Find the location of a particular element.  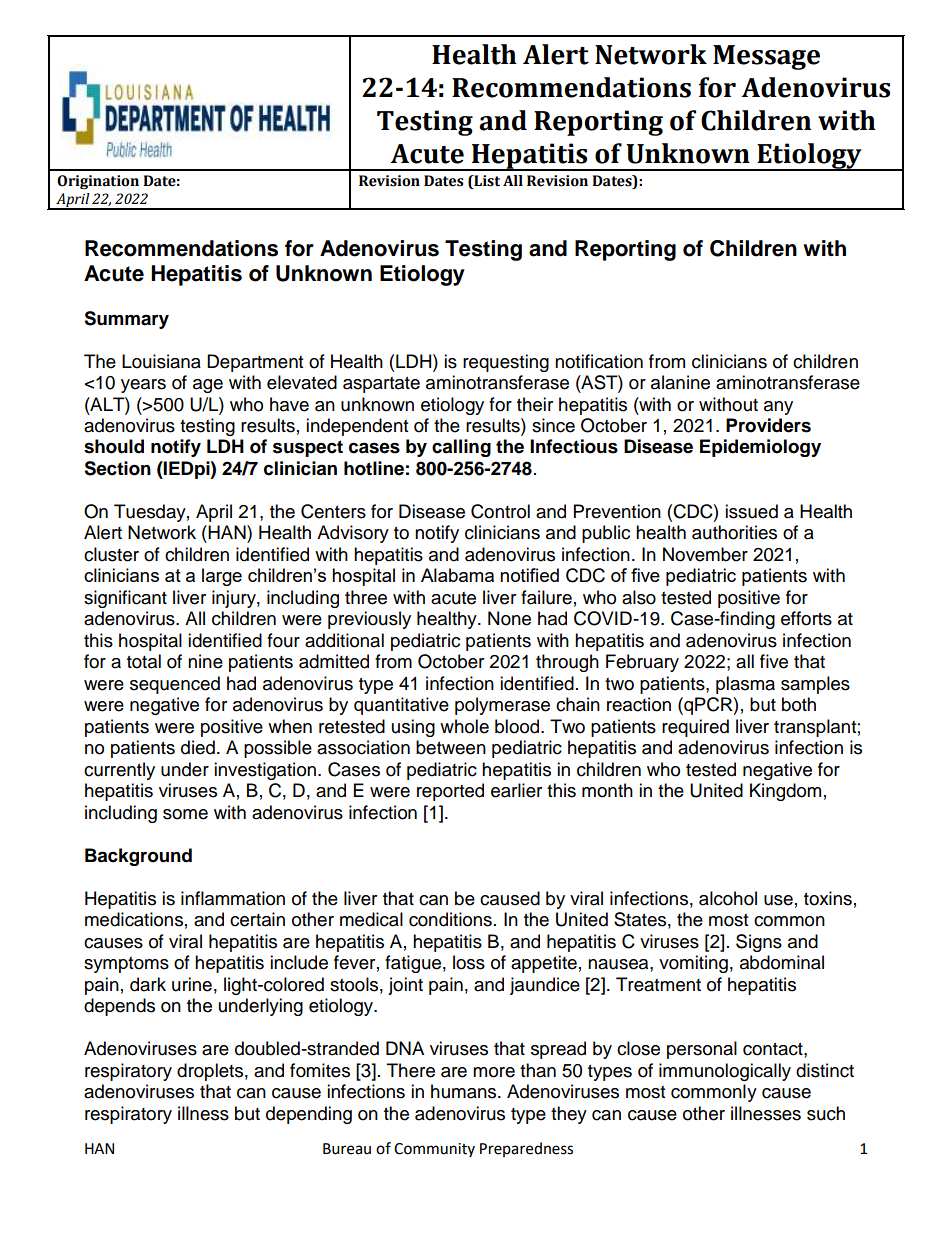

depending is located at coordinates (309, 1115).
